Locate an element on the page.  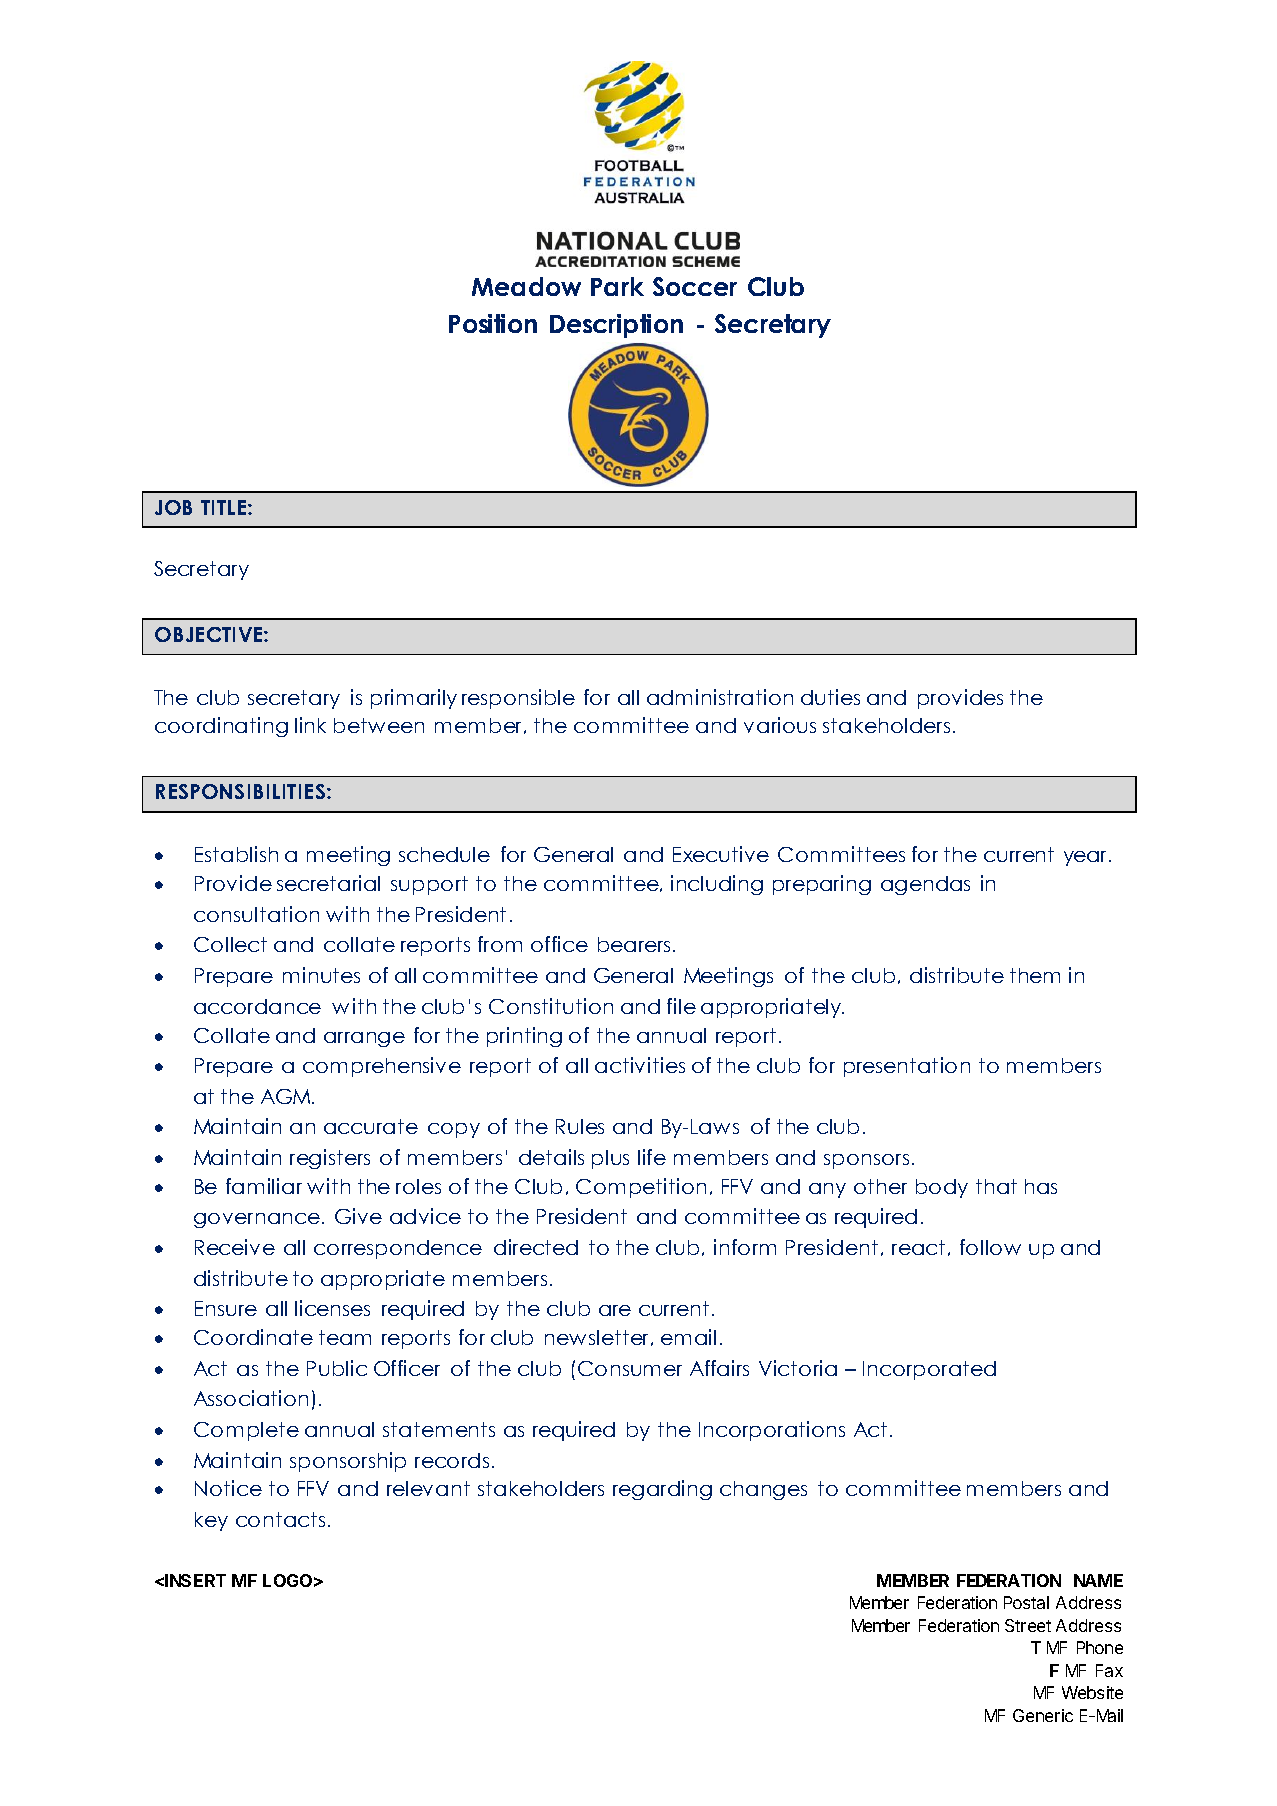
Executive is located at coordinates (721, 854).
